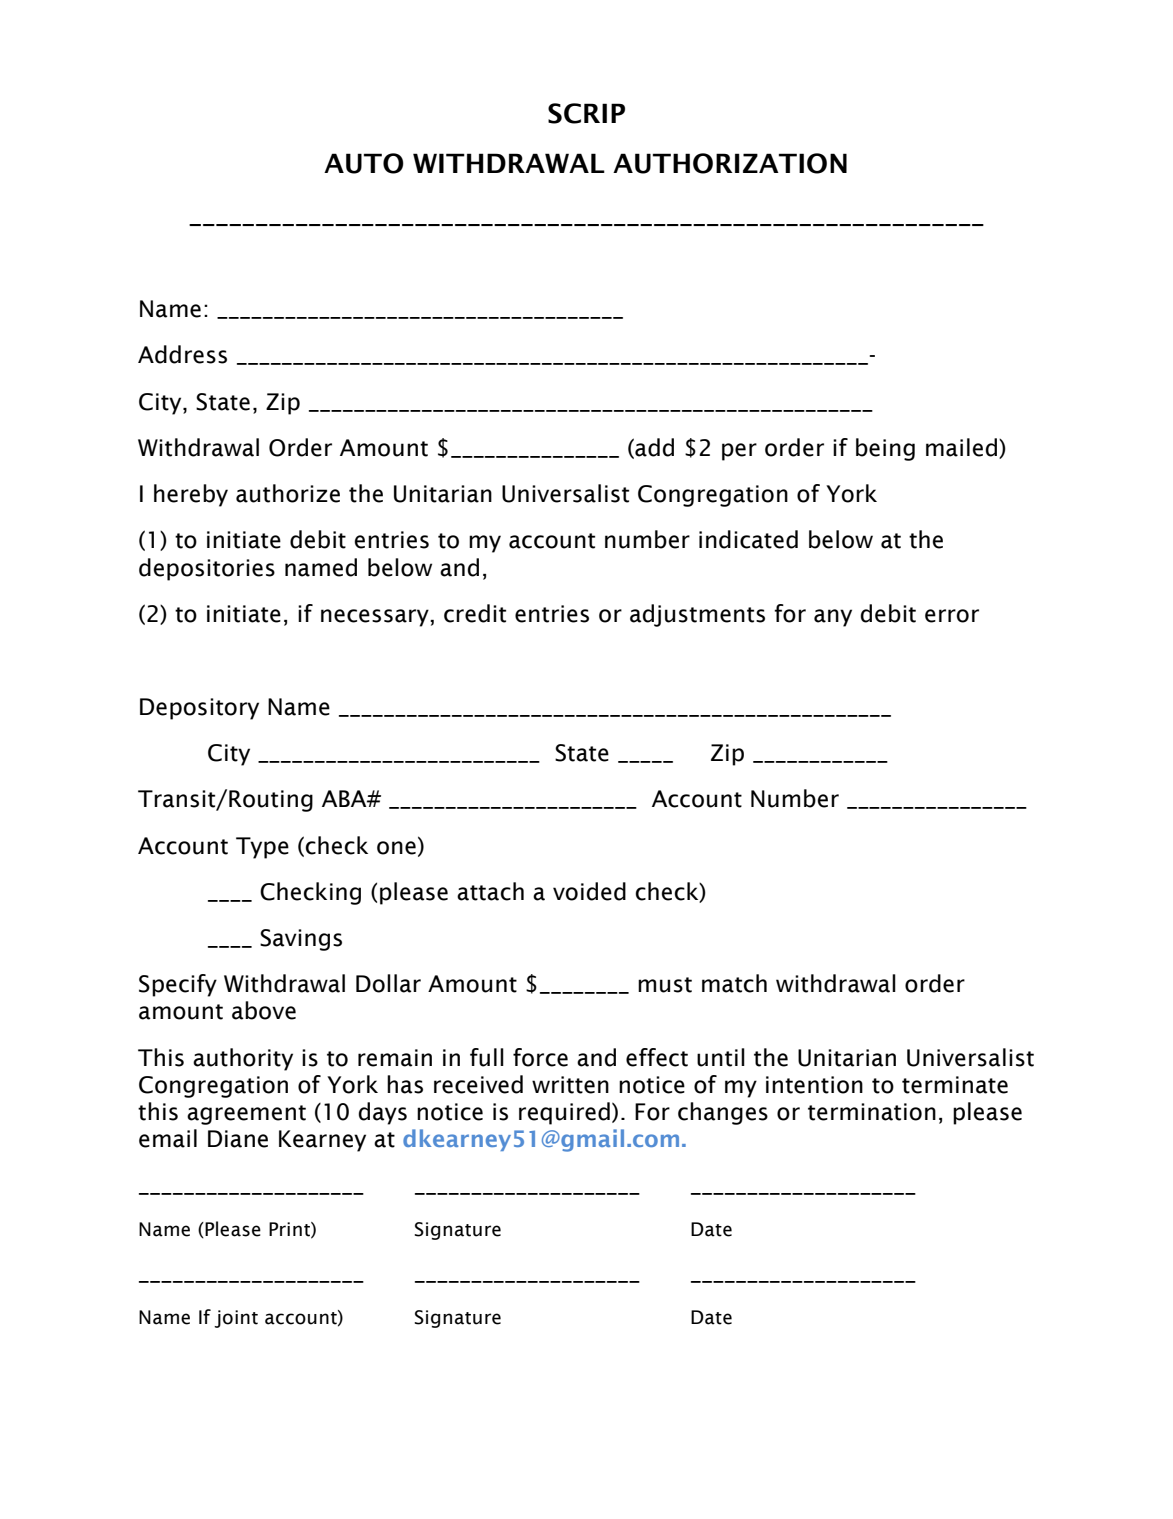  I want to click on SCRIP, so click(586, 113).
